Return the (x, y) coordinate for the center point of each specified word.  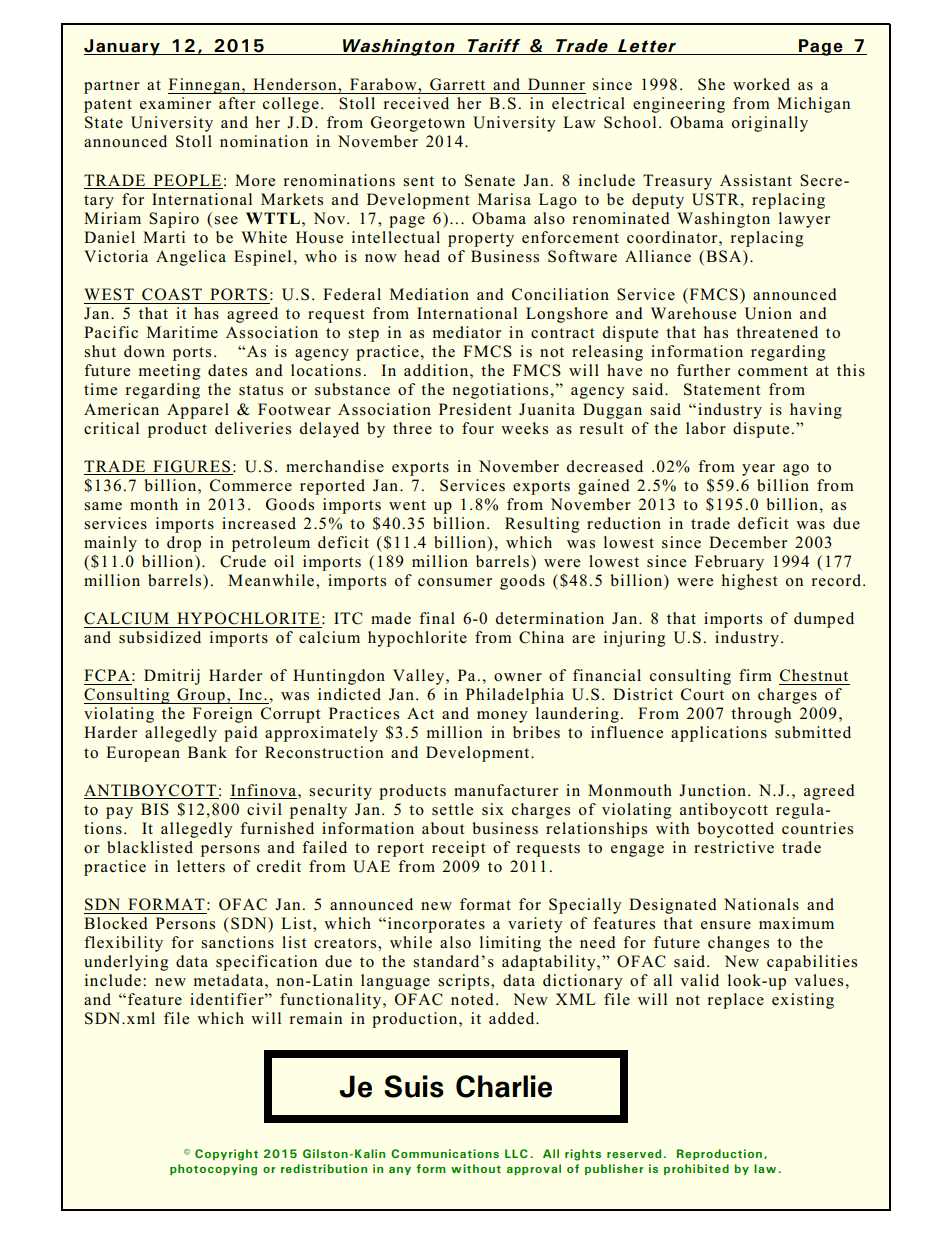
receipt (458, 849)
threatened (777, 332)
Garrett (457, 84)
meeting (169, 372)
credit (279, 866)
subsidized (160, 637)
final (437, 618)
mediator (467, 332)
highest (749, 582)
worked (761, 84)
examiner (175, 103)
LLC (516, 1153)
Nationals (761, 904)
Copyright (226, 1155)
